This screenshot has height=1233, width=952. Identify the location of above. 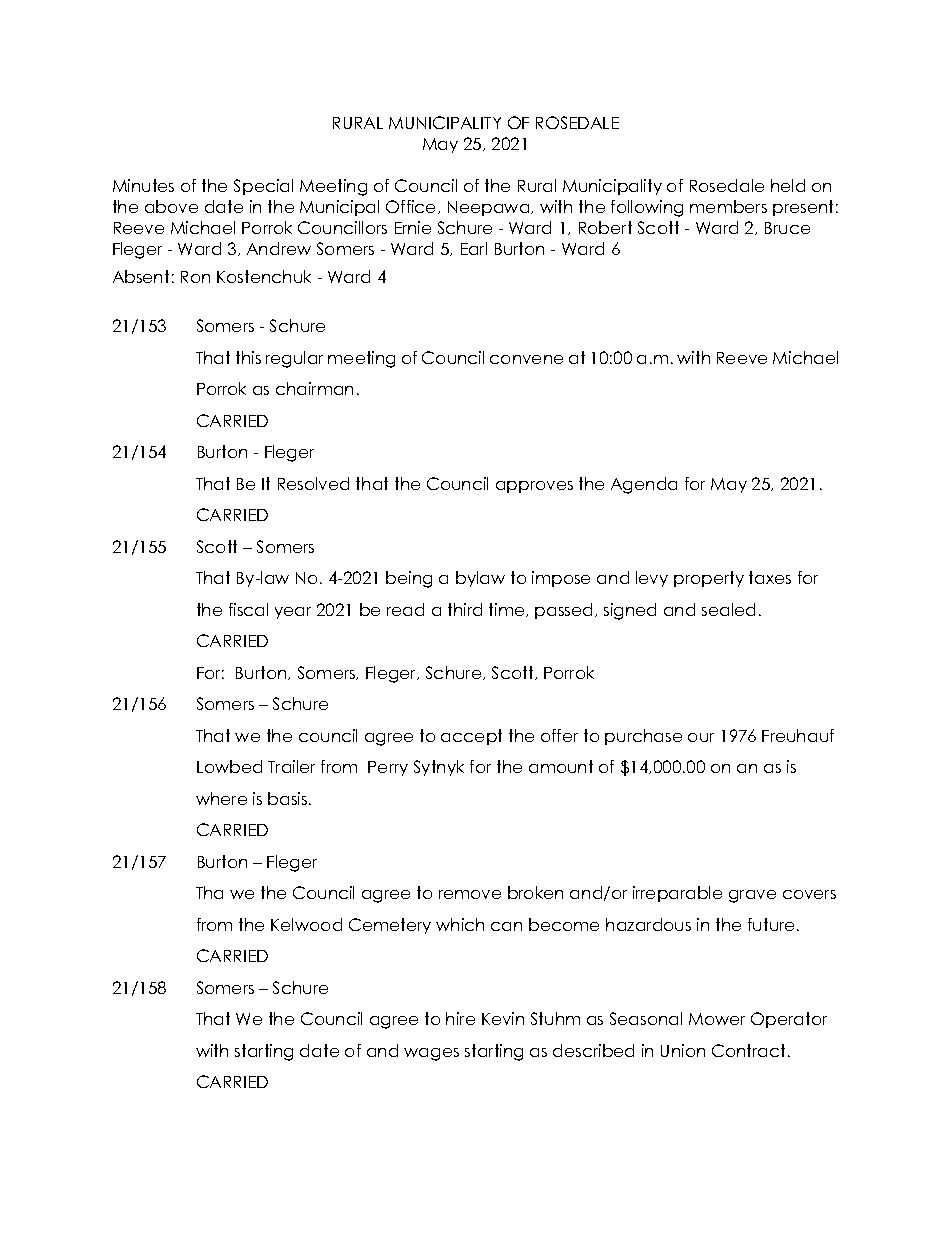
(171, 206).
